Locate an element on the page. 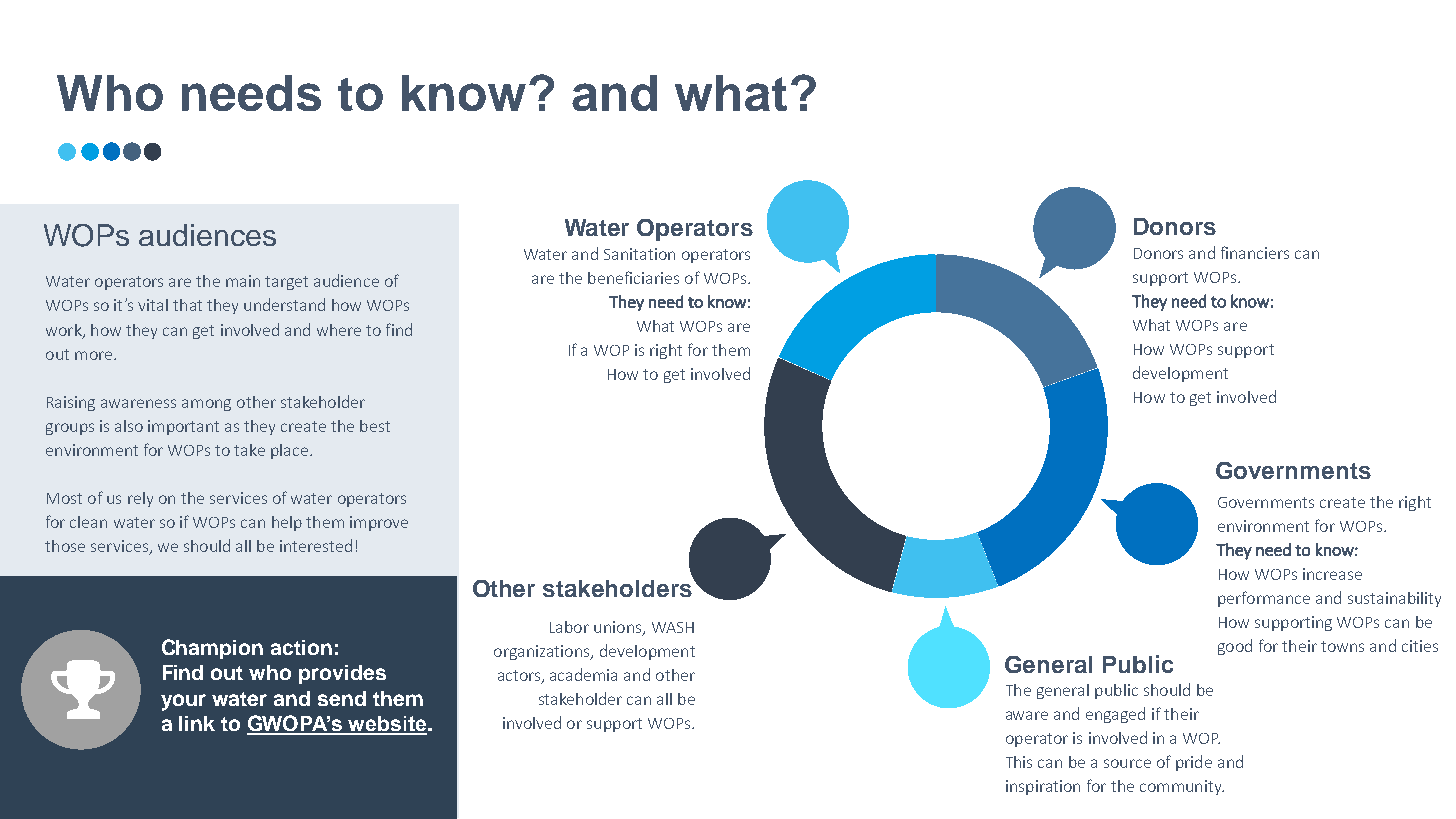 The width and height of the document is (1456, 819). performance is located at coordinates (1264, 599).
